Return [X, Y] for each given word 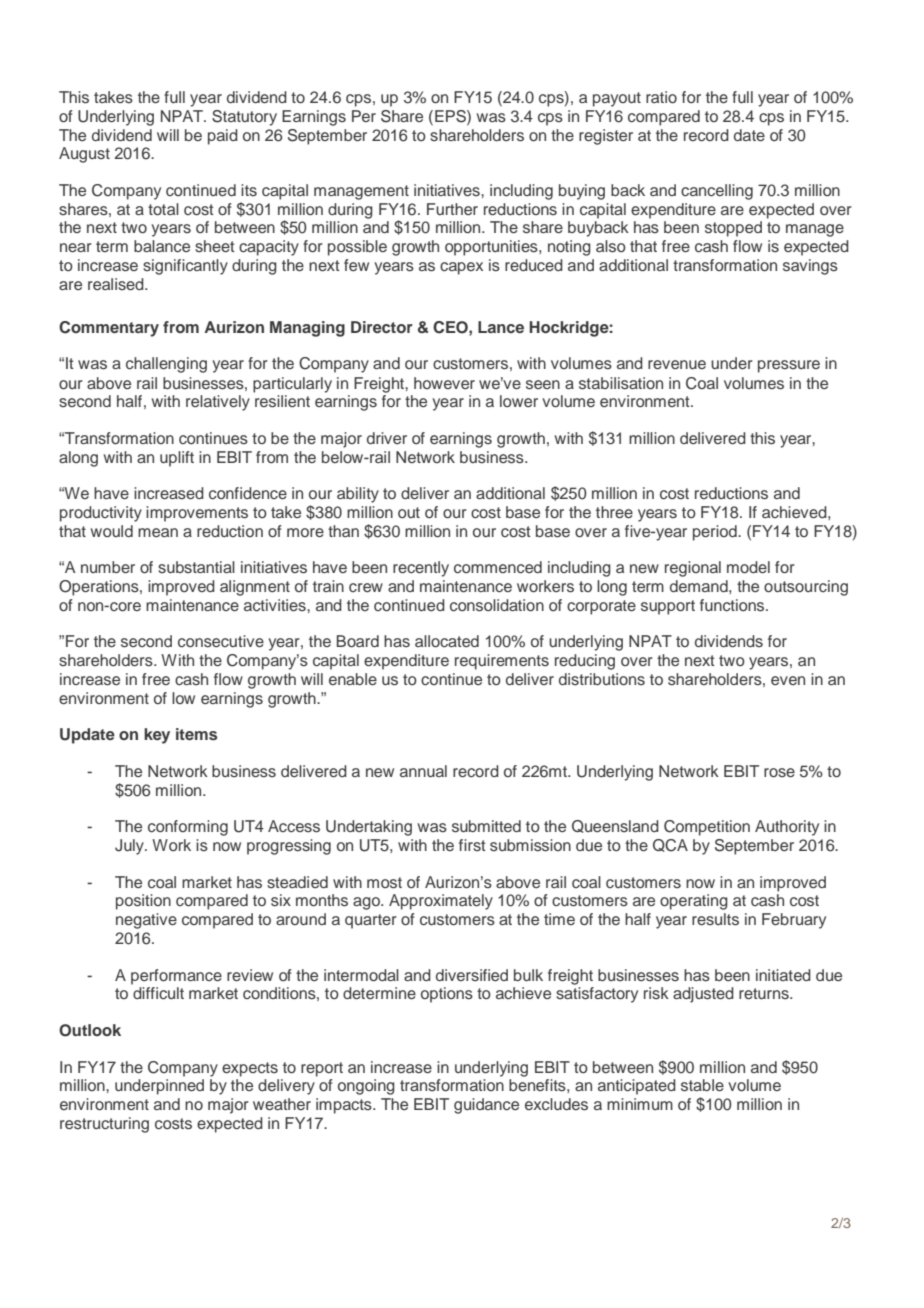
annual [423, 771]
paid [223, 137]
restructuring [104, 1125]
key [157, 736]
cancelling [717, 192]
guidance [486, 1106]
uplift [177, 459]
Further [452, 209]
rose [779, 773]
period [716, 533]
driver [387, 438]
